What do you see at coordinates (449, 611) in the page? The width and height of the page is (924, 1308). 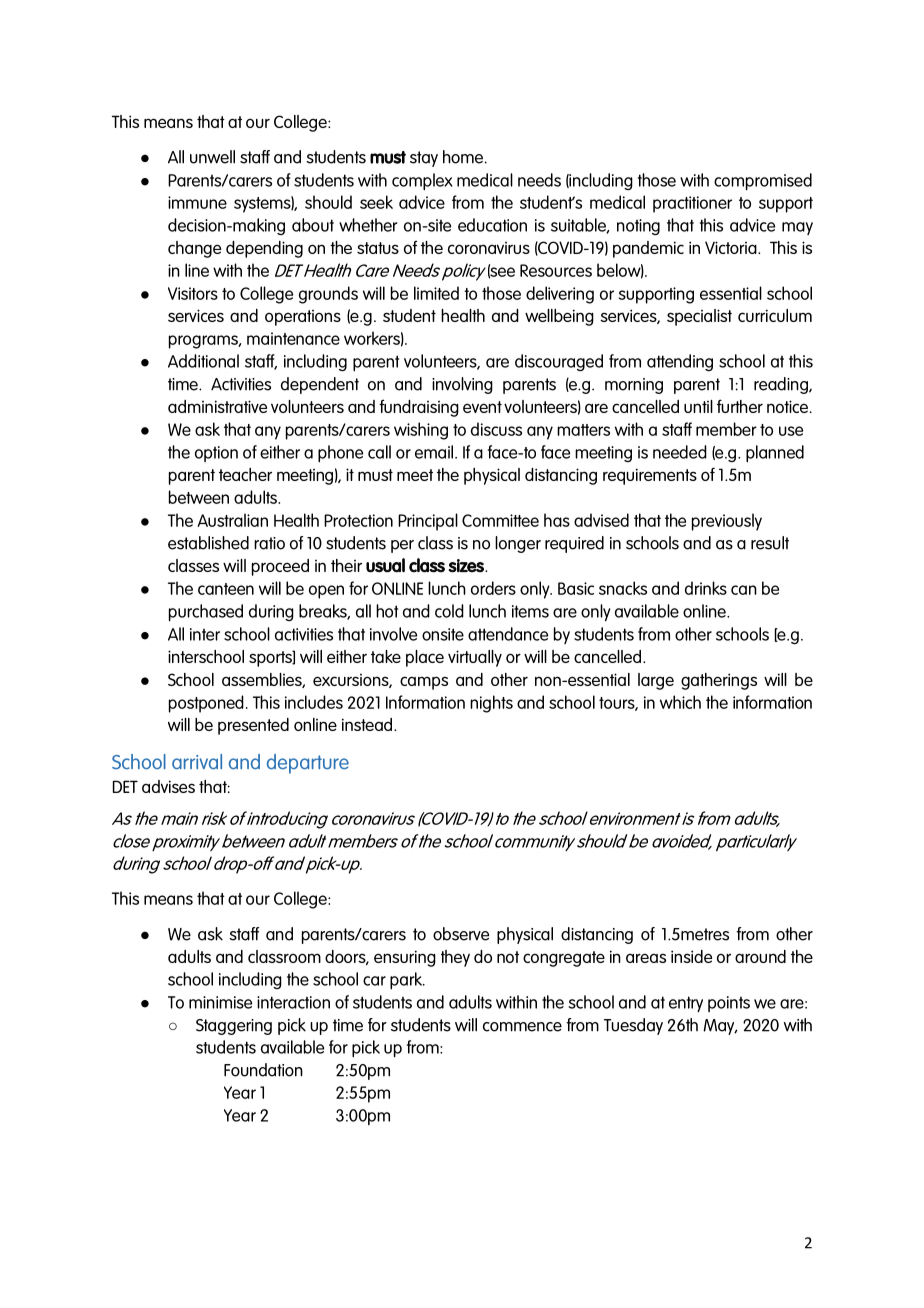 I see `cold` at bounding box center [449, 611].
